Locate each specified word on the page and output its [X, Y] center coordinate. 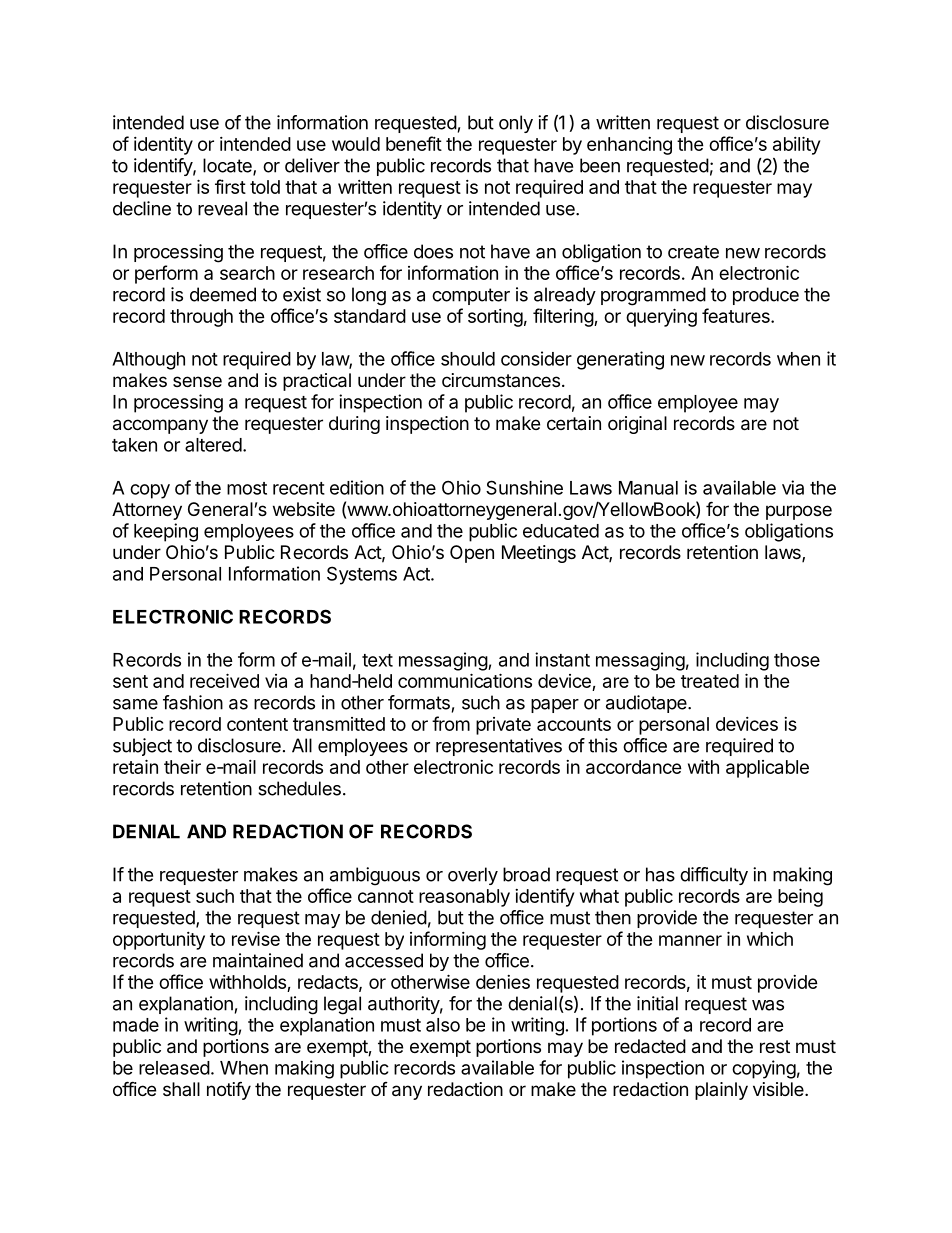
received [224, 680]
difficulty [714, 876]
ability [796, 145]
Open [472, 554]
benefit [414, 143]
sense [197, 381]
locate [228, 166]
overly [473, 876]
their [182, 767]
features [737, 315]
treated [710, 681]
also [443, 1025]
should [468, 359]
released [174, 1068]
